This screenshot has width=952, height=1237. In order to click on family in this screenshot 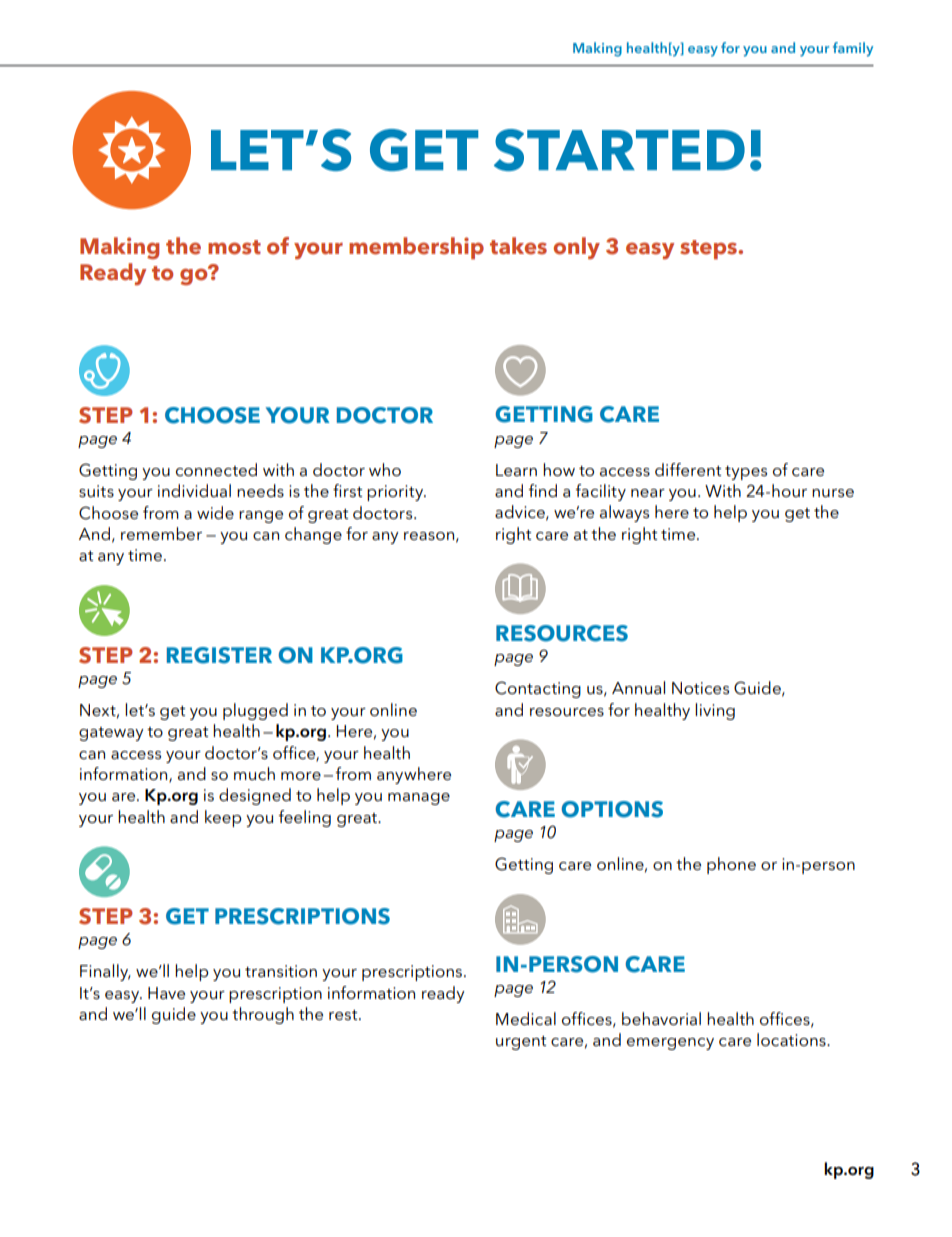, I will do `click(853, 49)`.
